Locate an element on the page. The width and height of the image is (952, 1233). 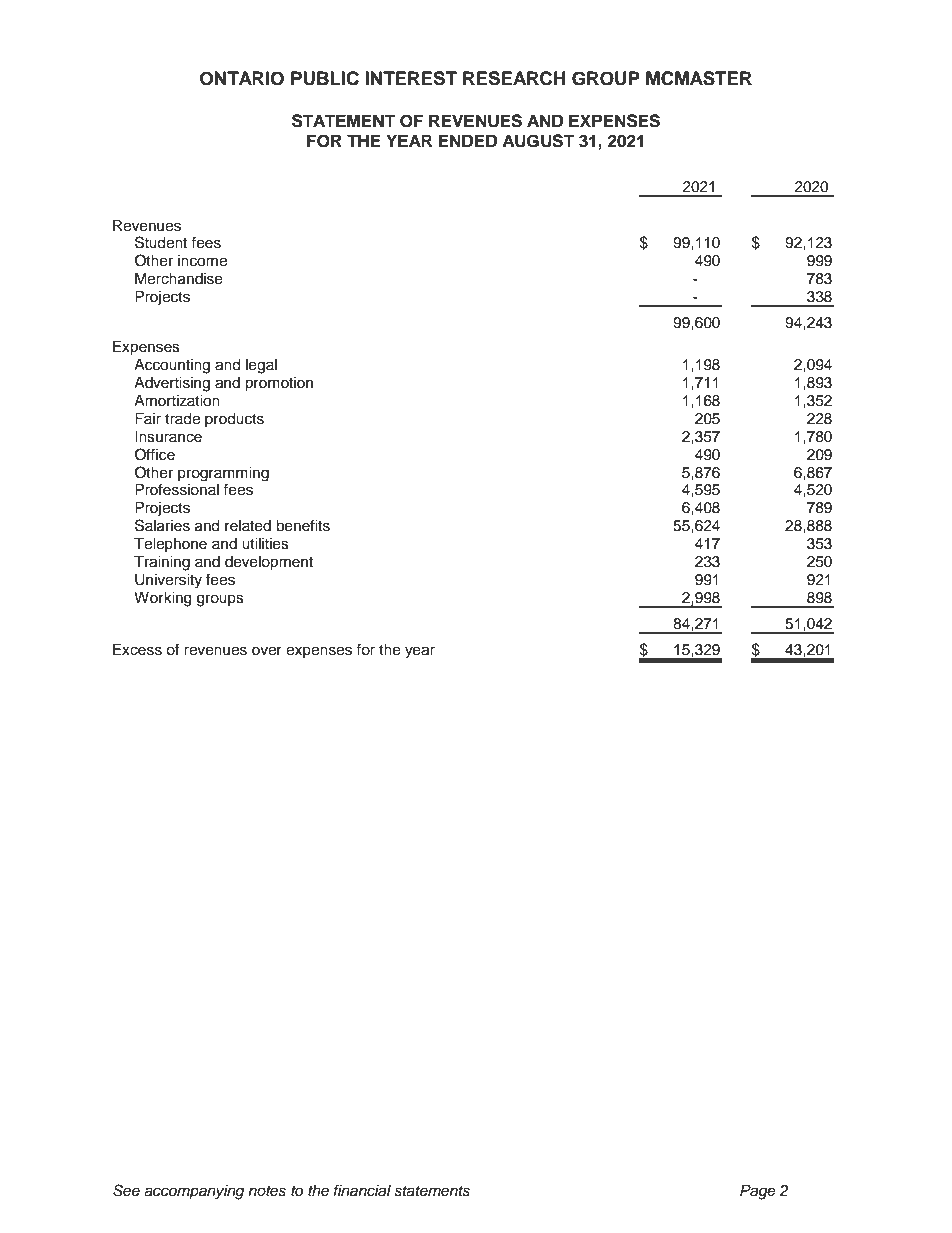
Page is located at coordinates (758, 1192).
